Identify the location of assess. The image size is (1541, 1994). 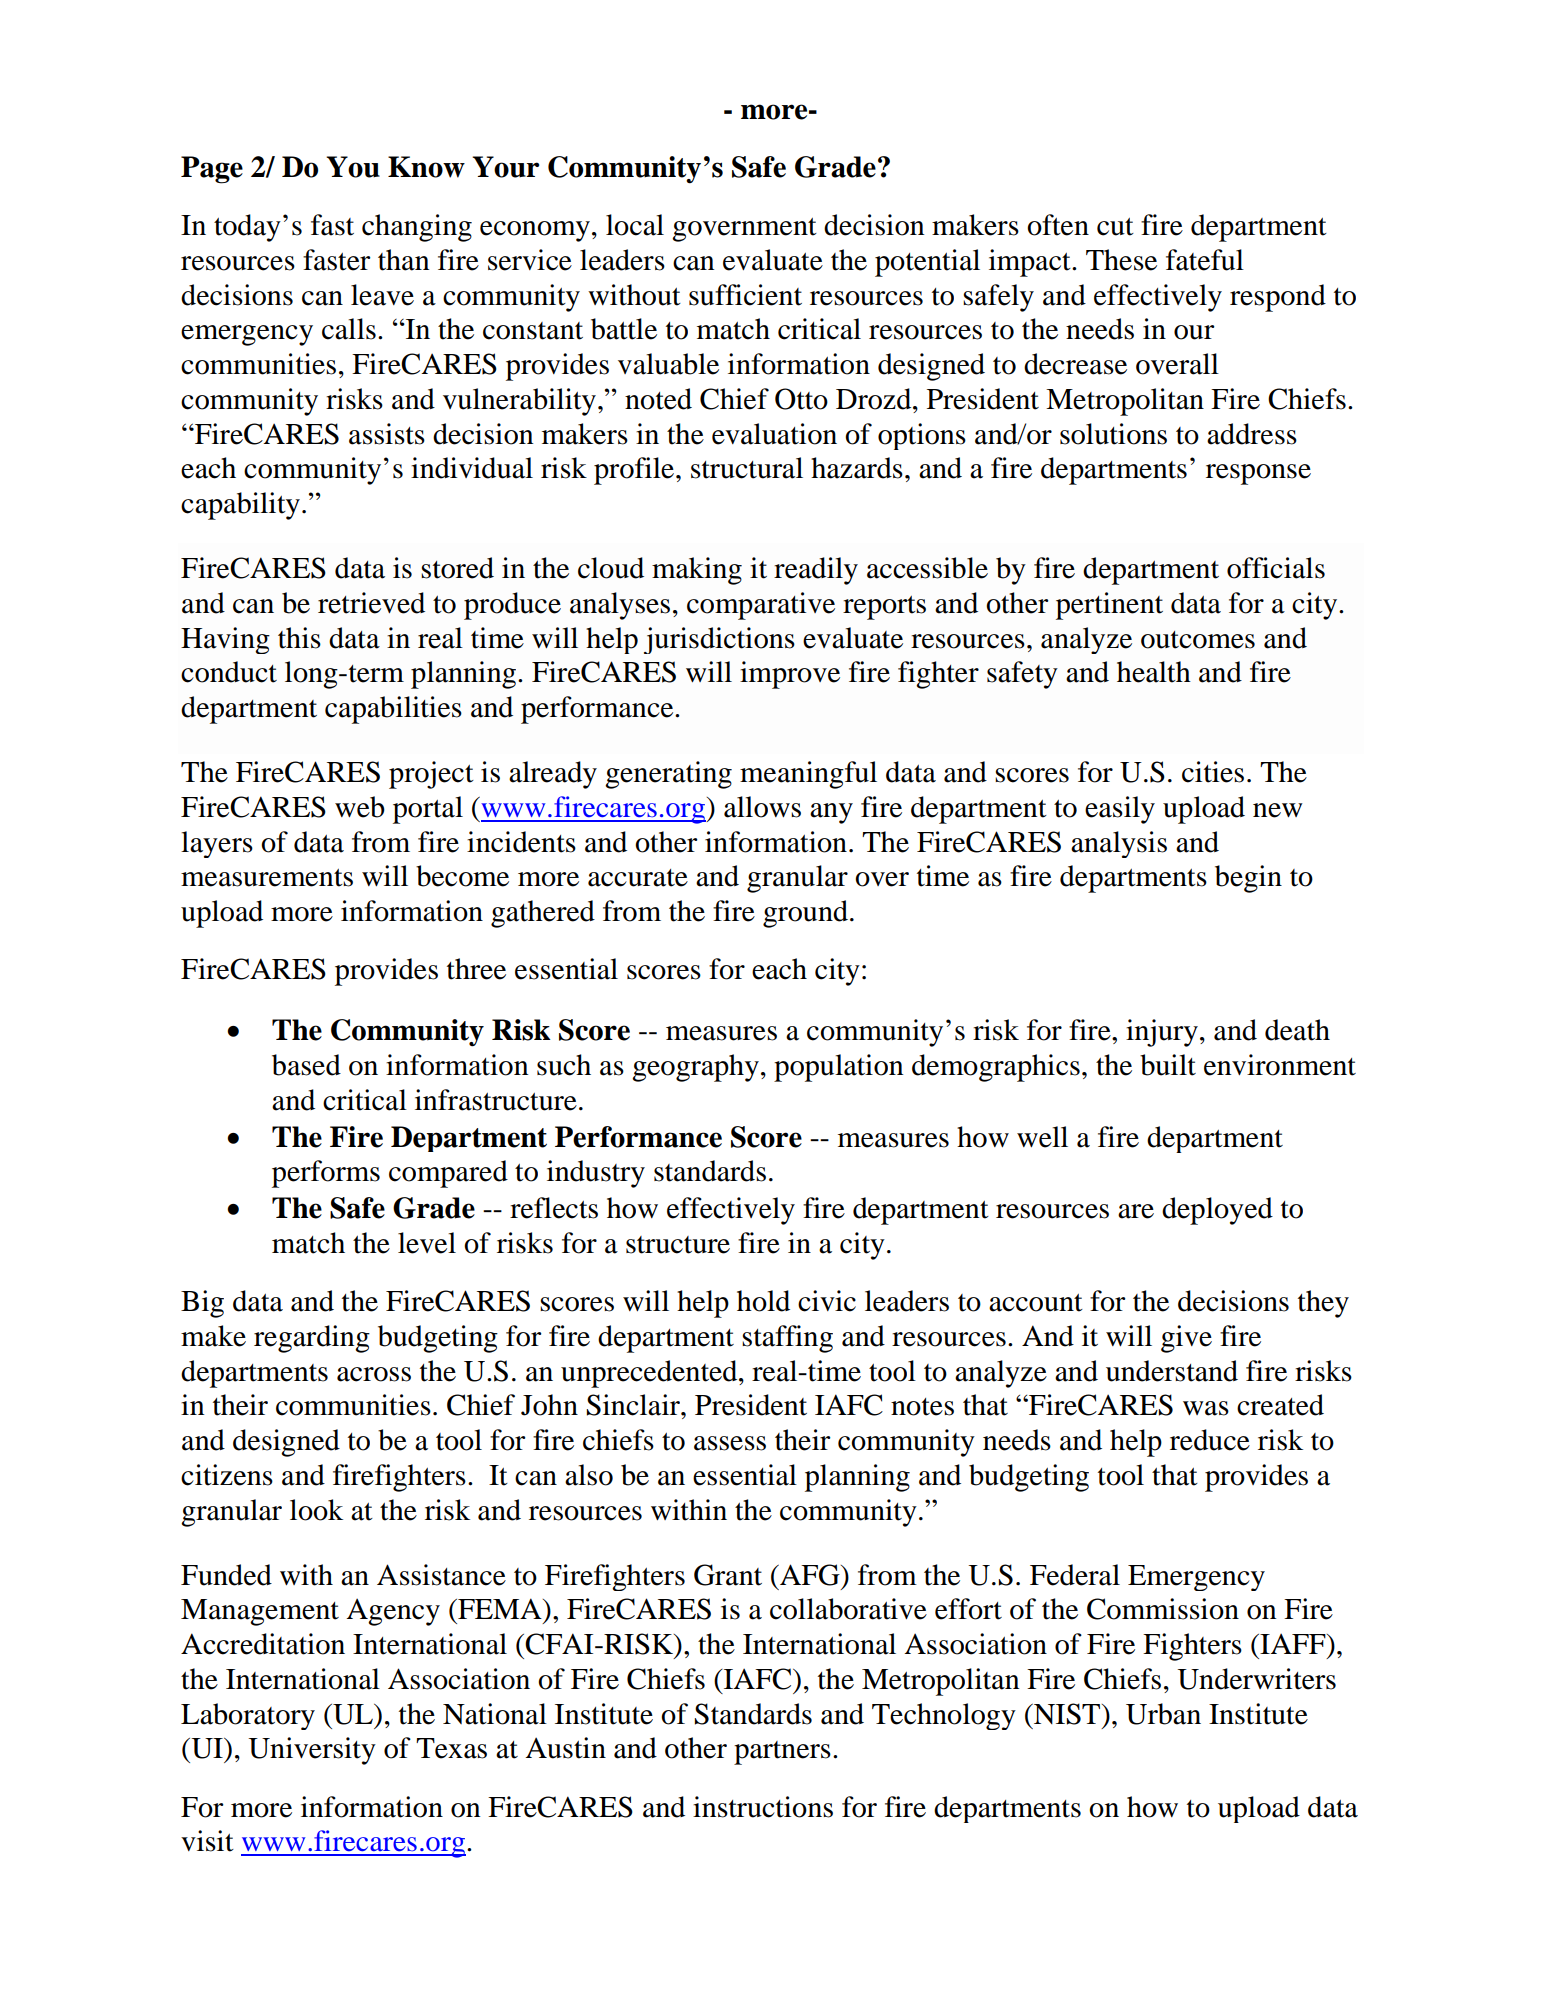
(730, 1443).
